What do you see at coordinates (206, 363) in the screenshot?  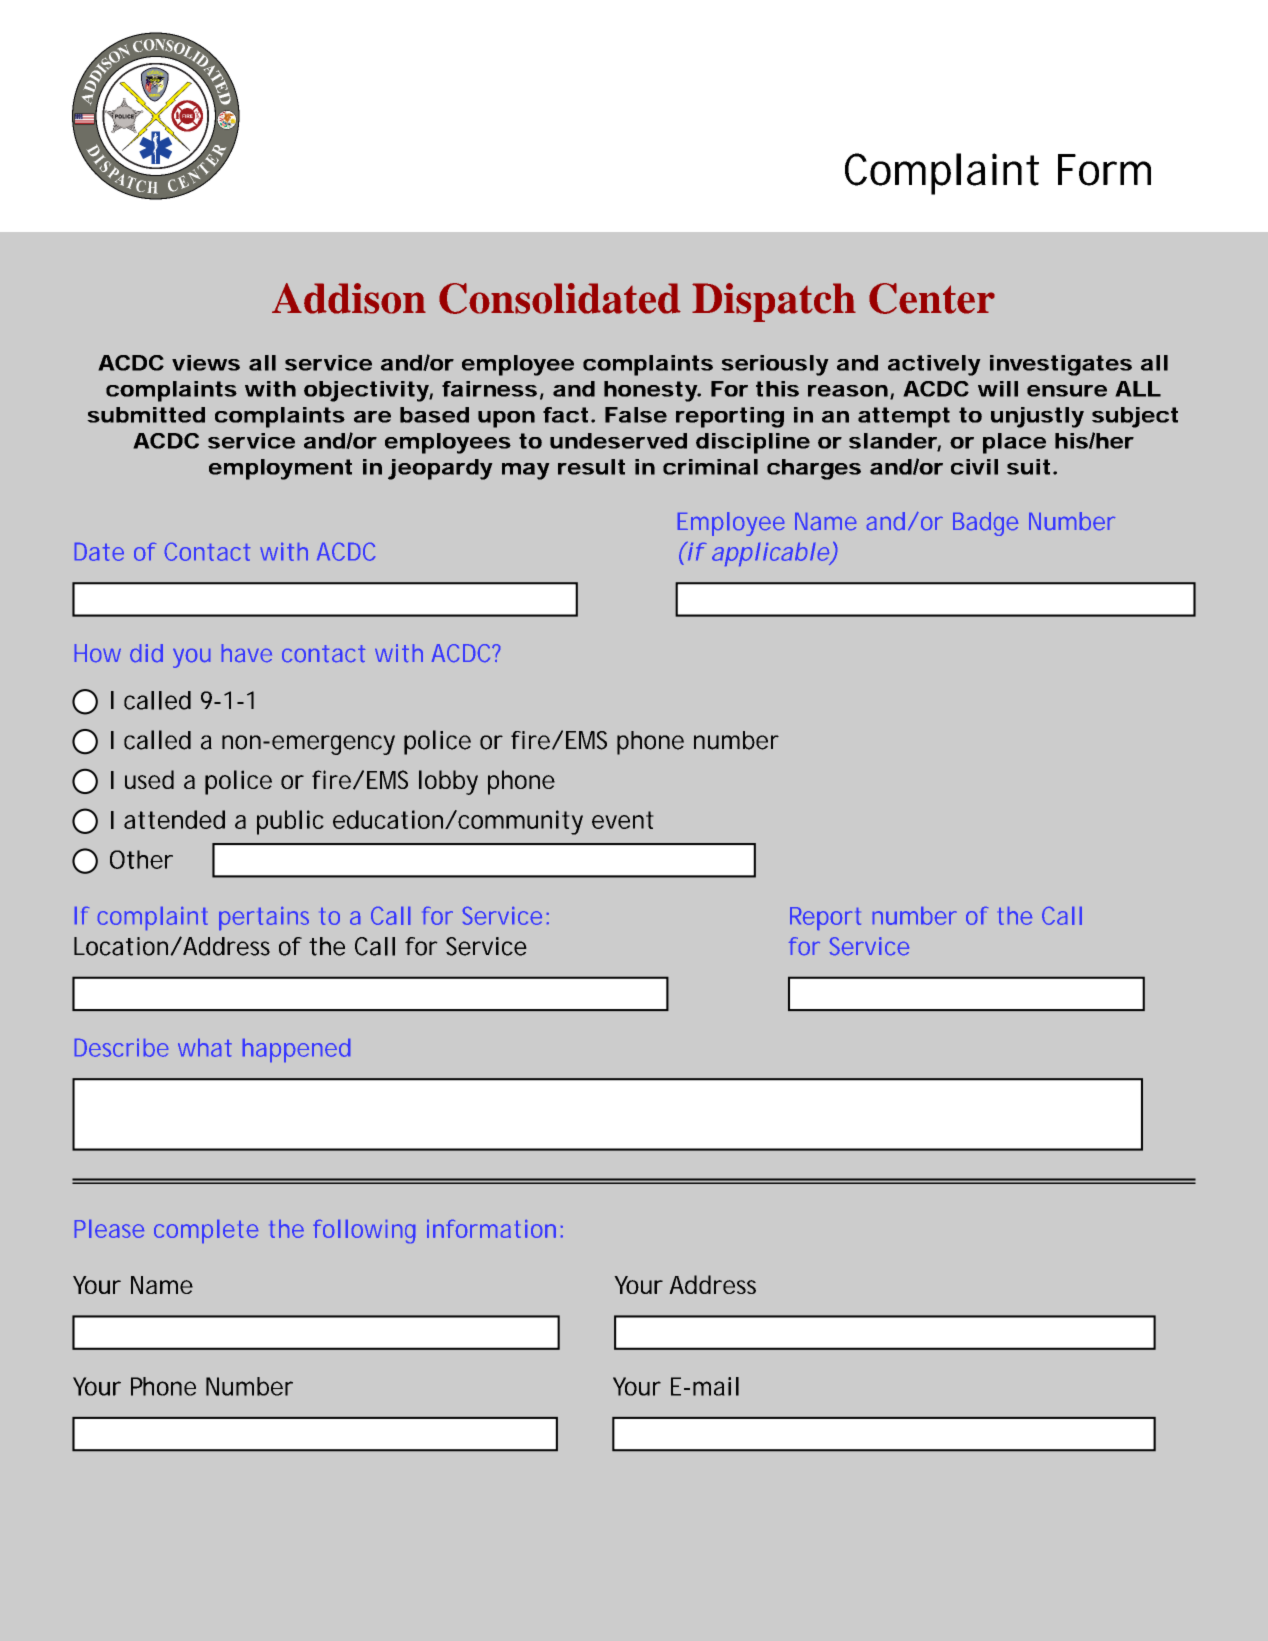 I see `views` at bounding box center [206, 363].
